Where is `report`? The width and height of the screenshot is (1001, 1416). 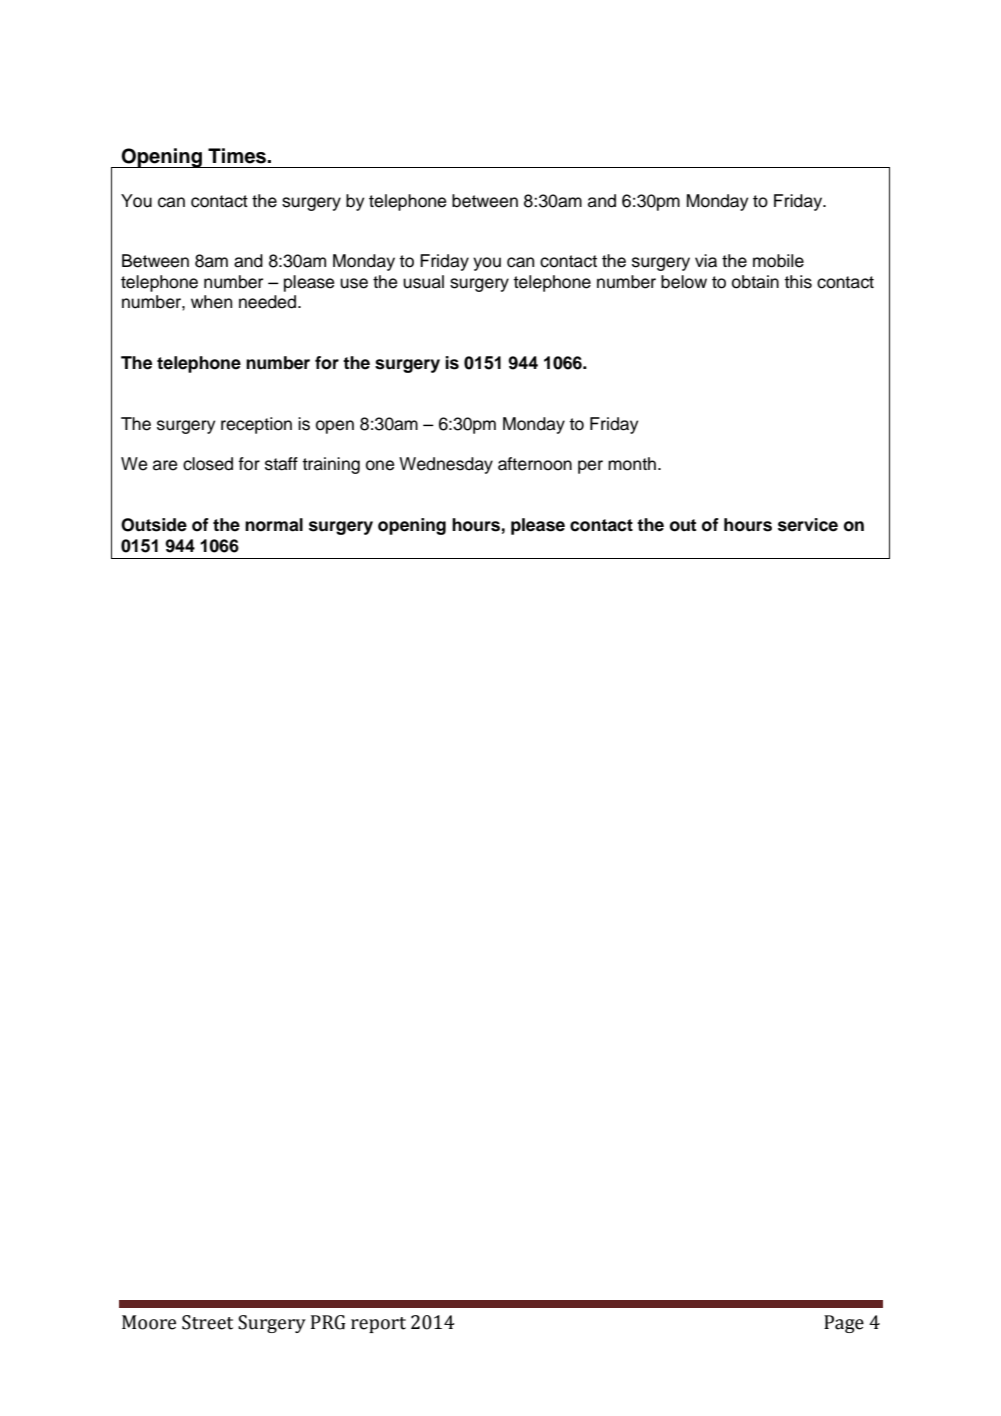
report is located at coordinates (378, 1325).
